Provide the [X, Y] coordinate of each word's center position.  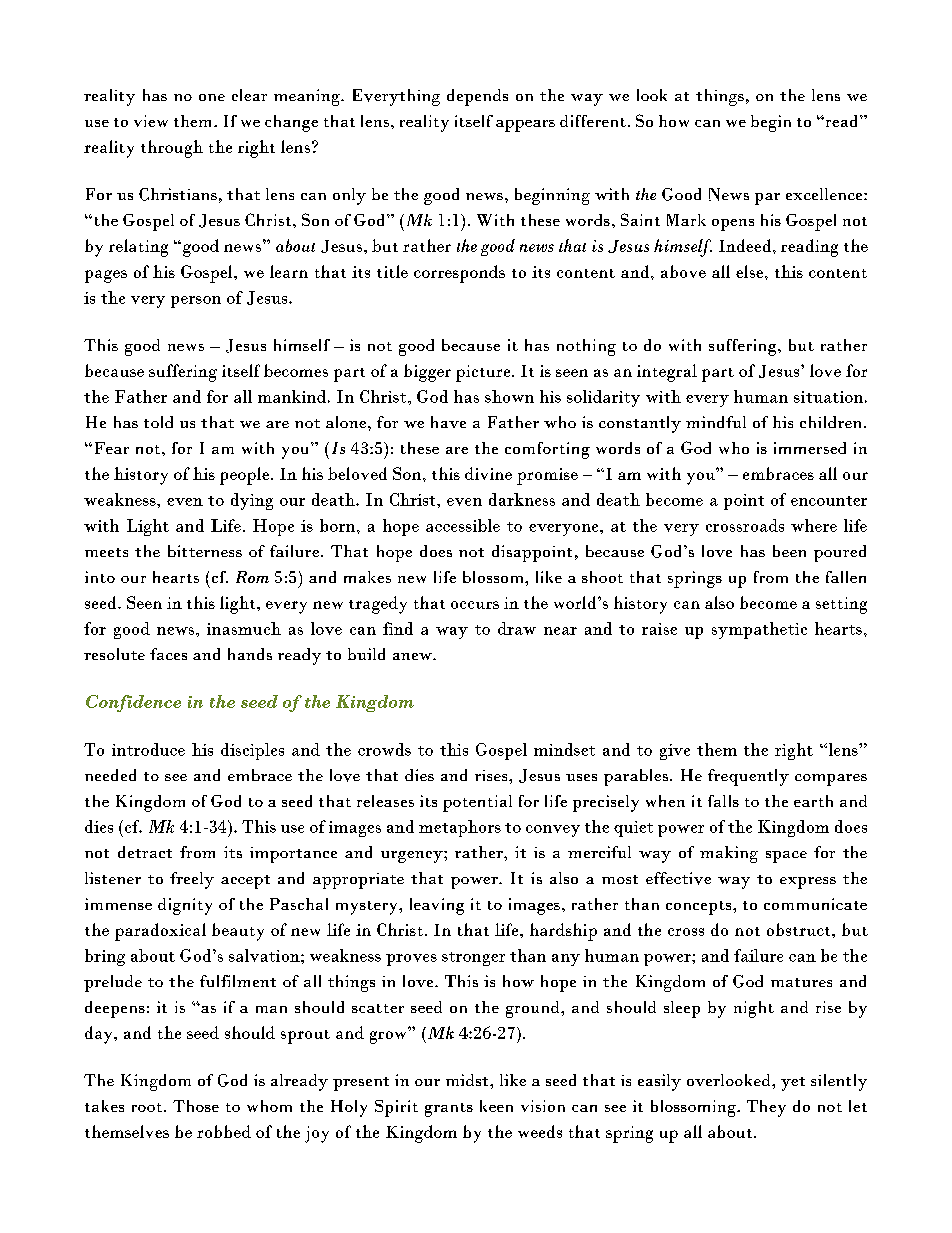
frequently [748, 777]
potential [477, 803]
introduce [148, 749]
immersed [810, 448]
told [158, 422]
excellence [825, 194]
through [172, 149]
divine [488, 473]
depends [477, 97]
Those [196, 1106]
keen [496, 1106]
